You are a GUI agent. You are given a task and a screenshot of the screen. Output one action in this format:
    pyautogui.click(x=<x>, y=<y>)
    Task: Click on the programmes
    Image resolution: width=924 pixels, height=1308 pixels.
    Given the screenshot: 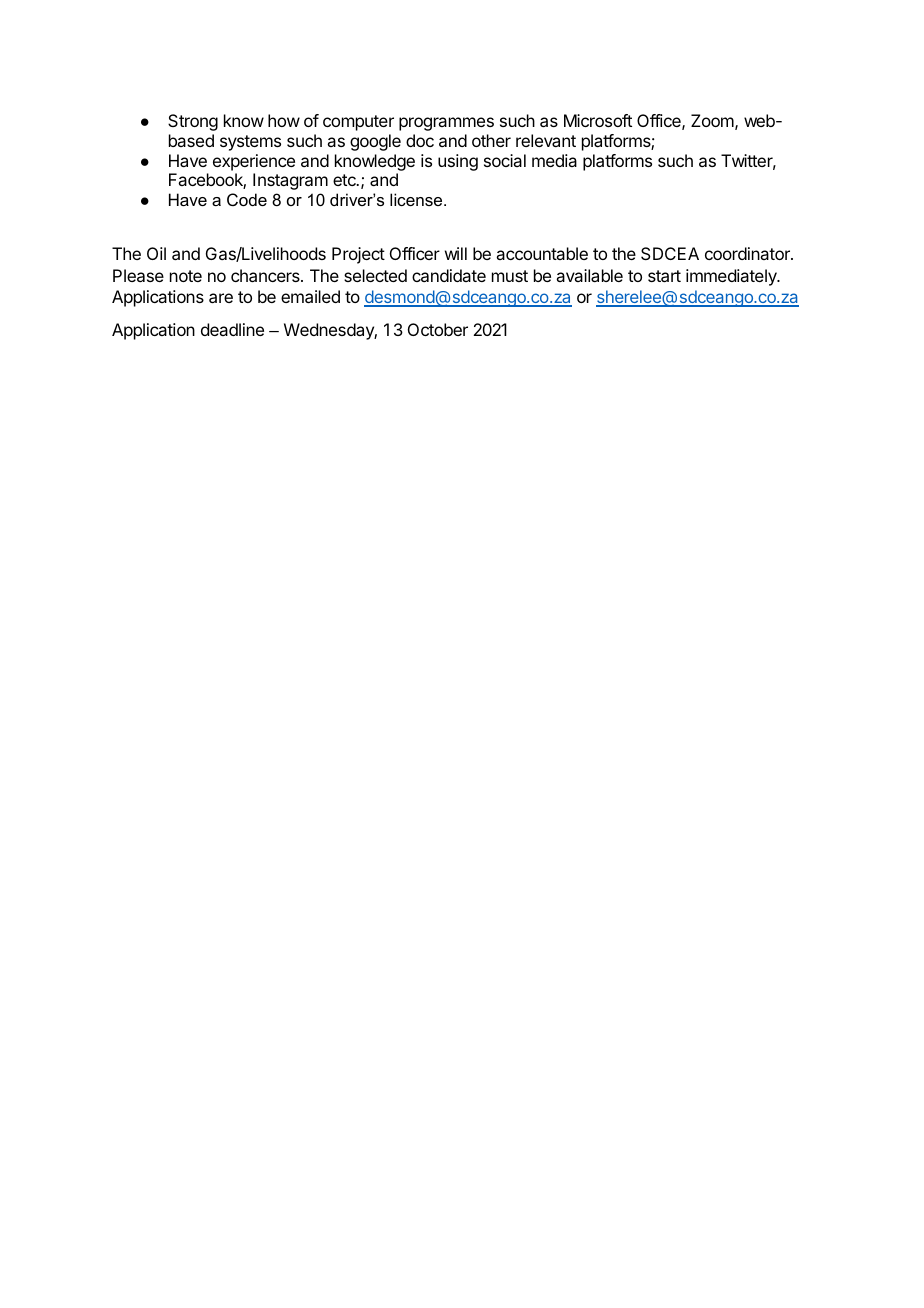 What is the action you would take?
    pyautogui.click(x=446, y=124)
